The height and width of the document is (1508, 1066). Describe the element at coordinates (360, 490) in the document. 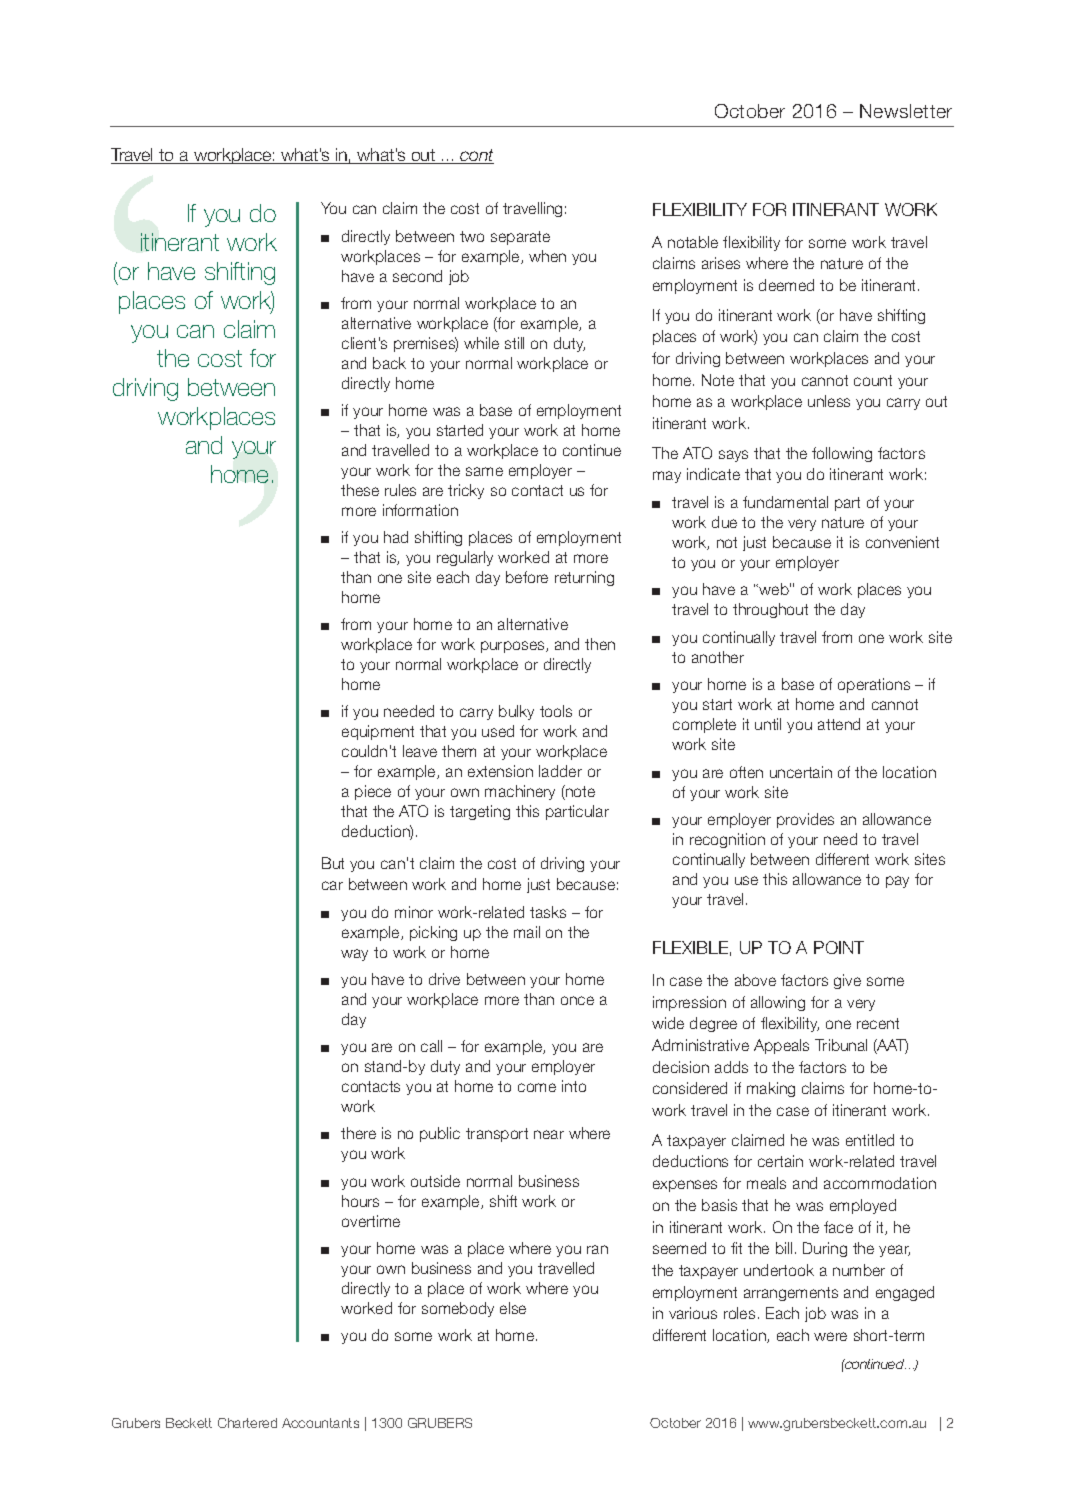

I see `these` at that location.
